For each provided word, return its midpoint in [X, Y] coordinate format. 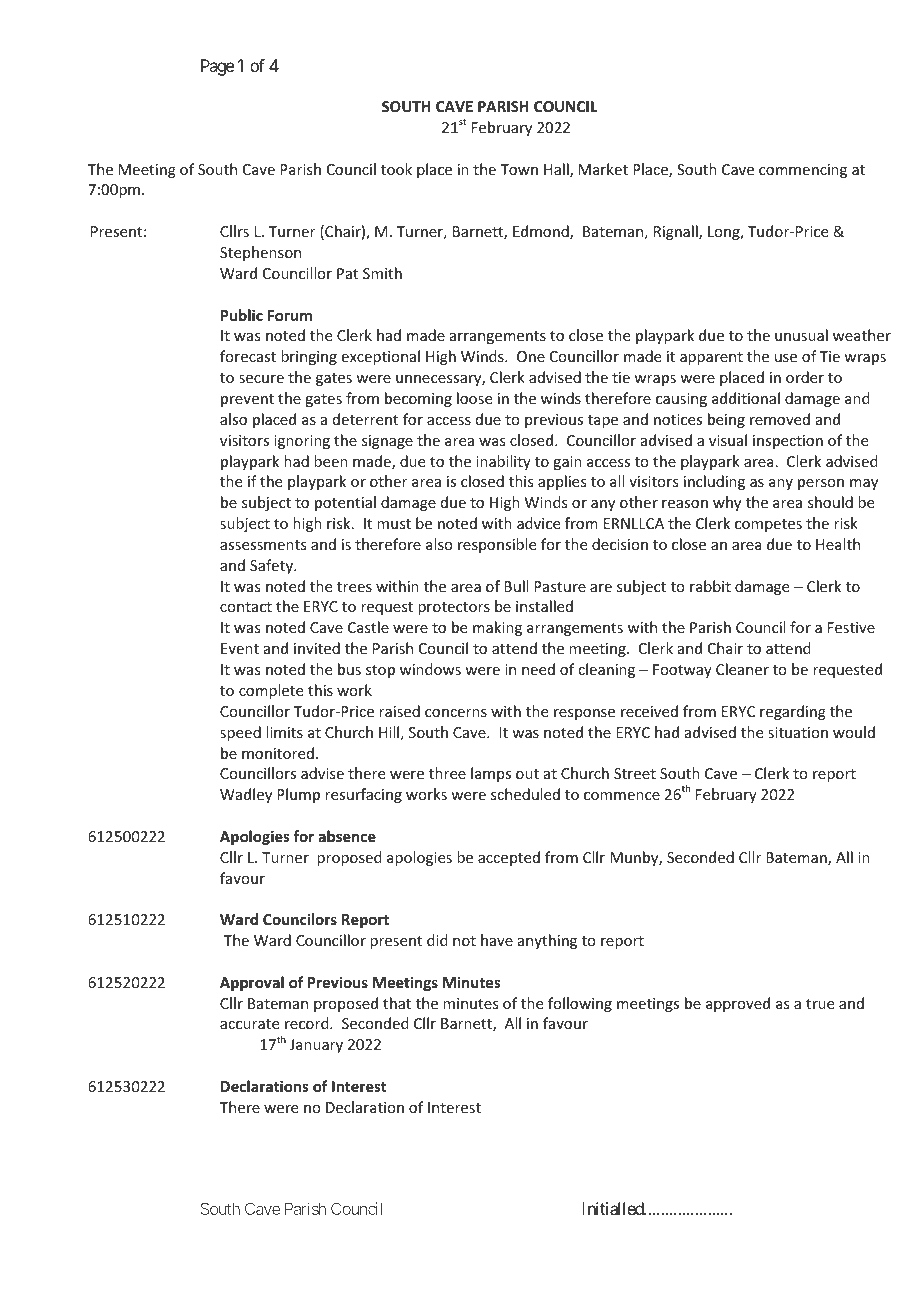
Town [519, 169]
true [820, 1004]
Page [217, 67]
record [308, 1023]
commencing [803, 171]
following [580, 1004]
